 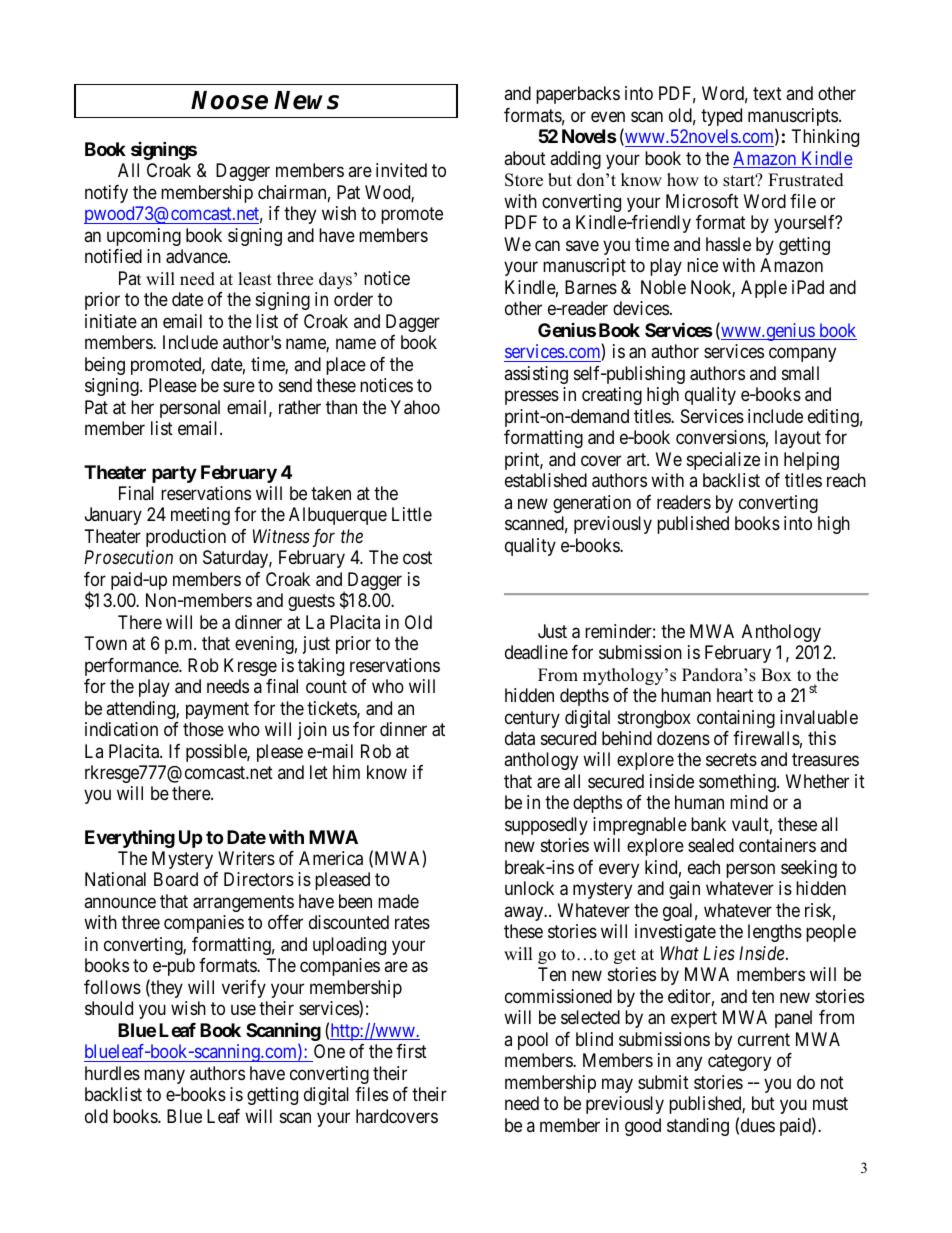 What do you see at coordinates (164, 1076) in the screenshot?
I see `many` at bounding box center [164, 1076].
